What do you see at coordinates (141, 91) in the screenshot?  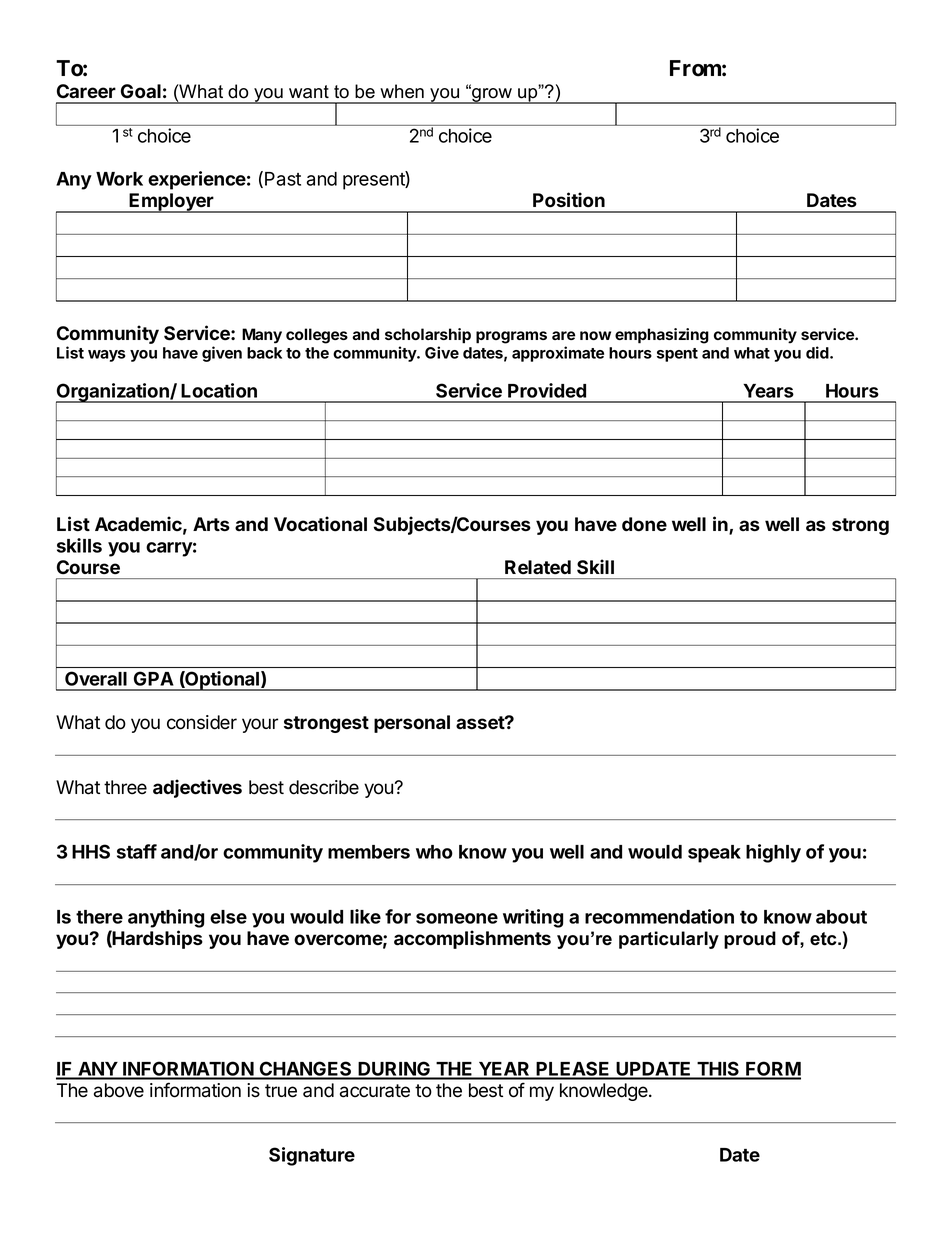 I see `Goal` at bounding box center [141, 91].
